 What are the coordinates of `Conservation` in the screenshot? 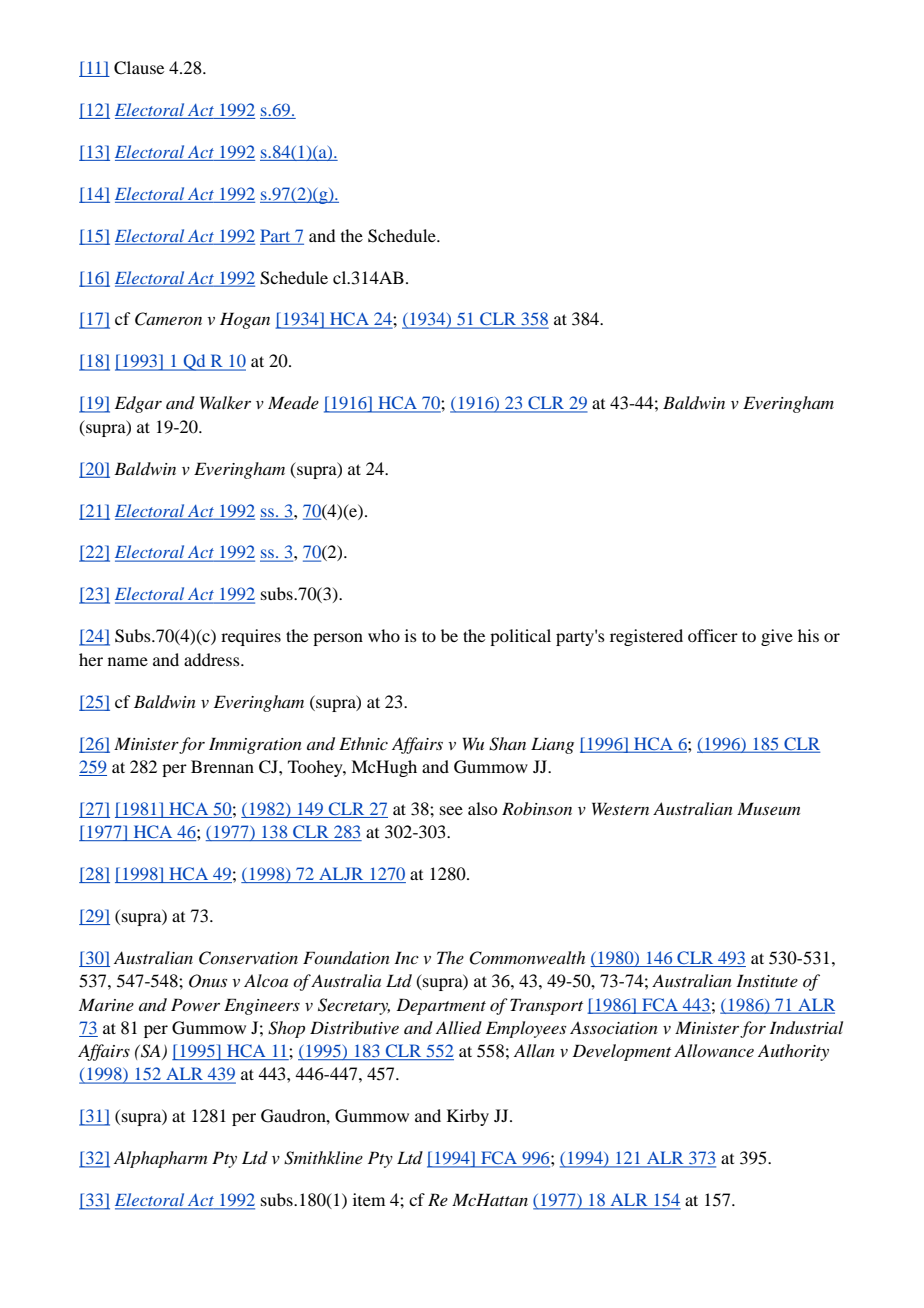 It's located at (248, 958).
